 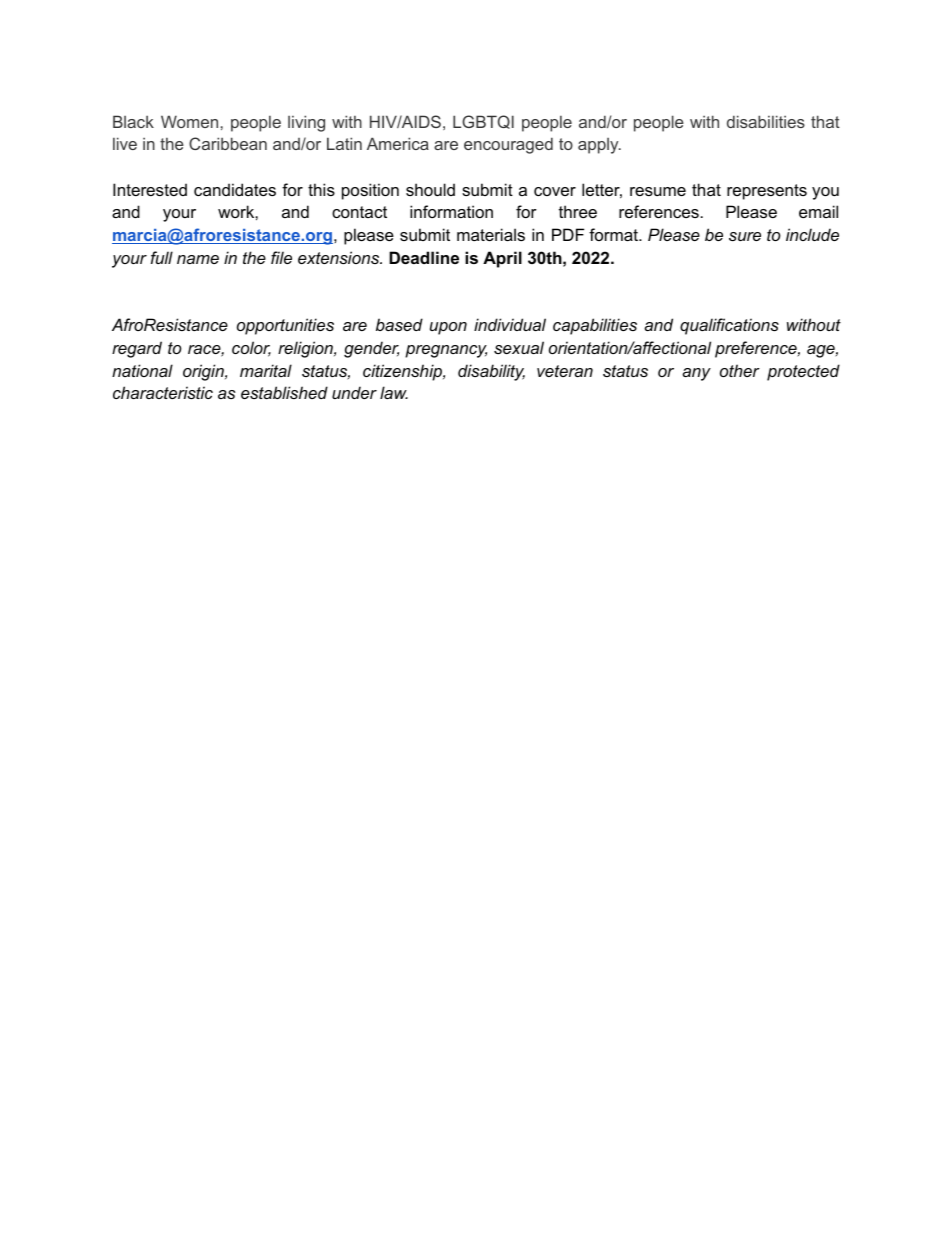 I want to click on April, so click(x=502, y=259).
